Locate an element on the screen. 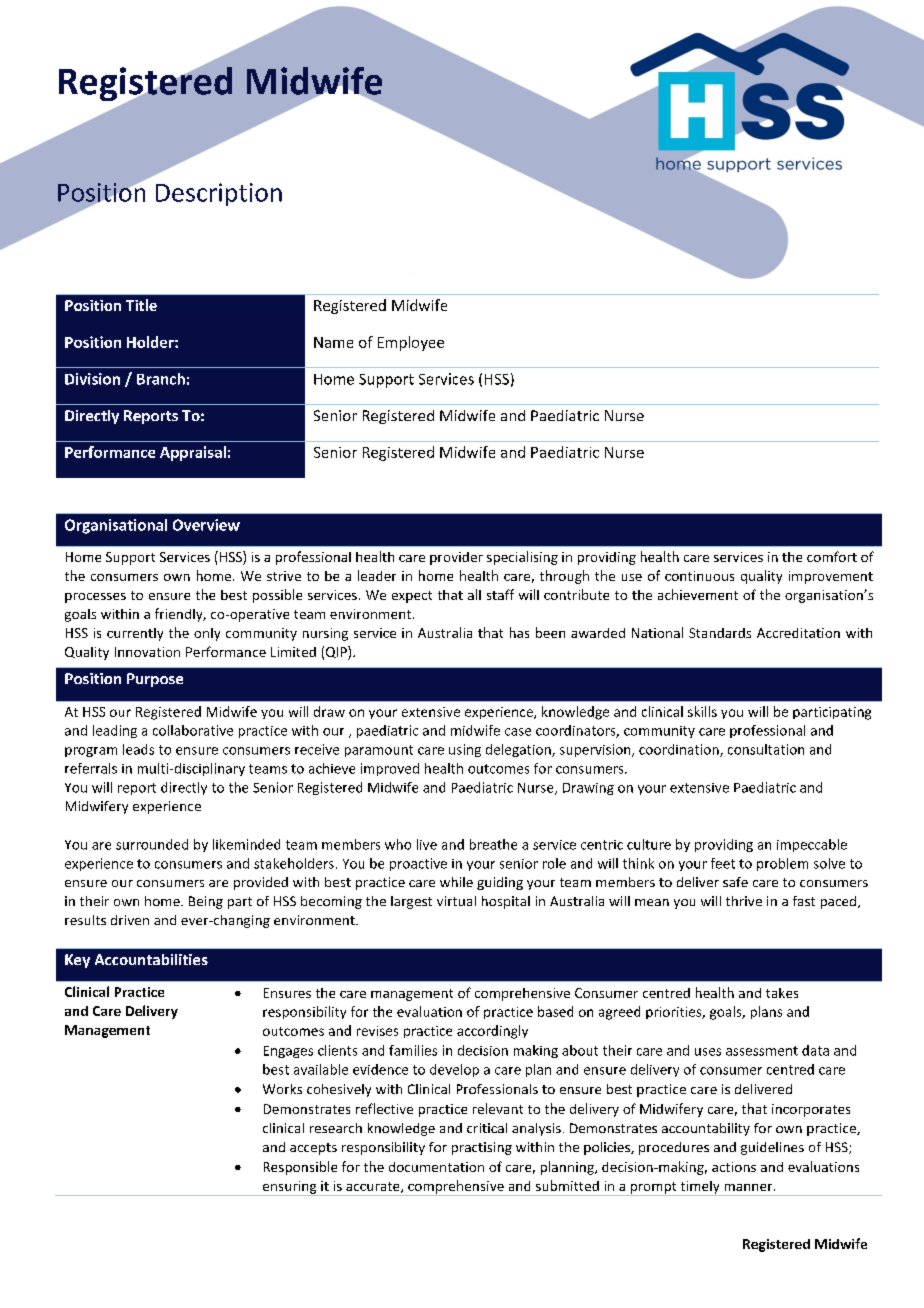  provider is located at coordinates (456, 558).
